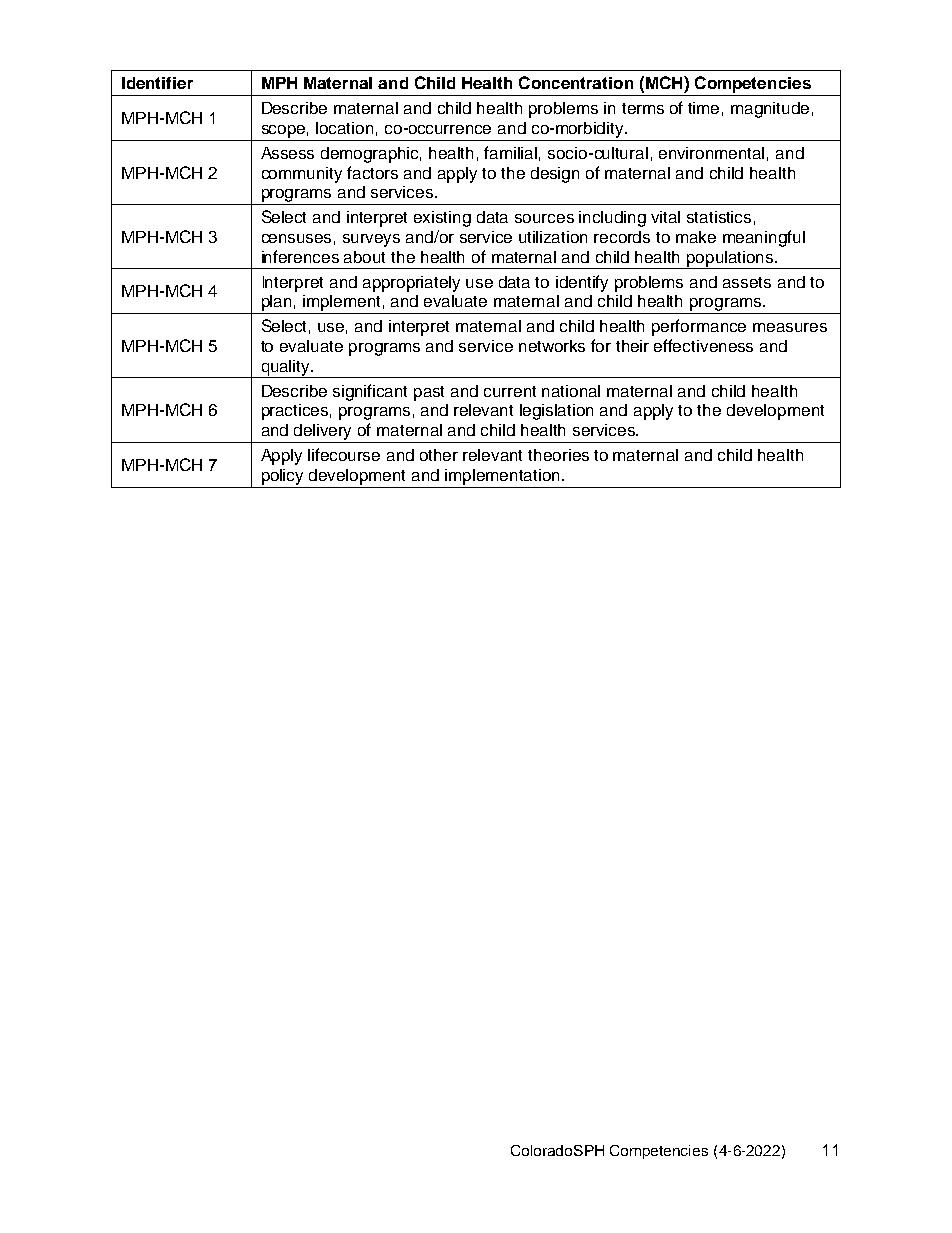 The image size is (952, 1233). What do you see at coordinates (558, 455) in the page?
I see `theories` at bounding box center [558, 455].
